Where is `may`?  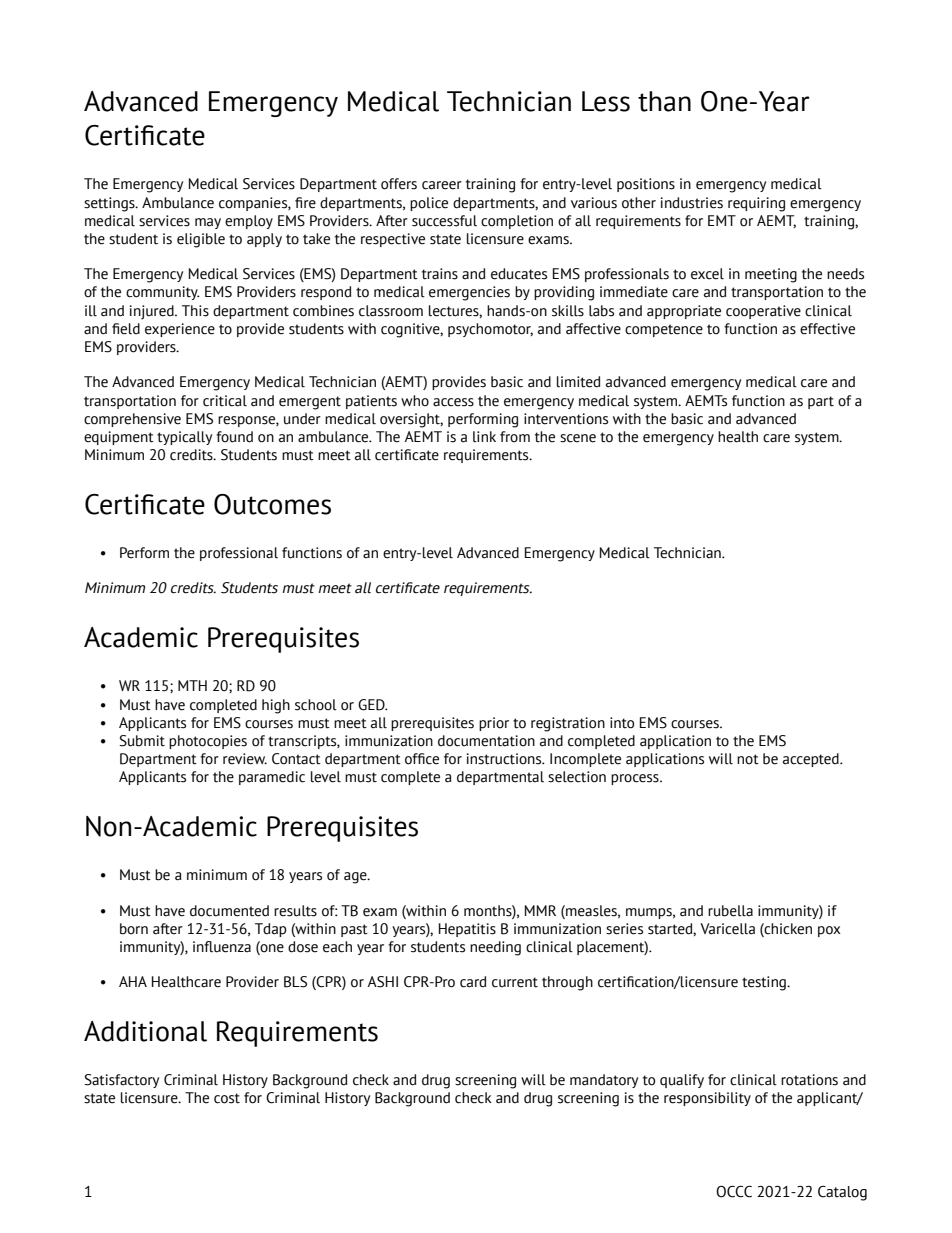 may is located at coordinates (208, 223).
